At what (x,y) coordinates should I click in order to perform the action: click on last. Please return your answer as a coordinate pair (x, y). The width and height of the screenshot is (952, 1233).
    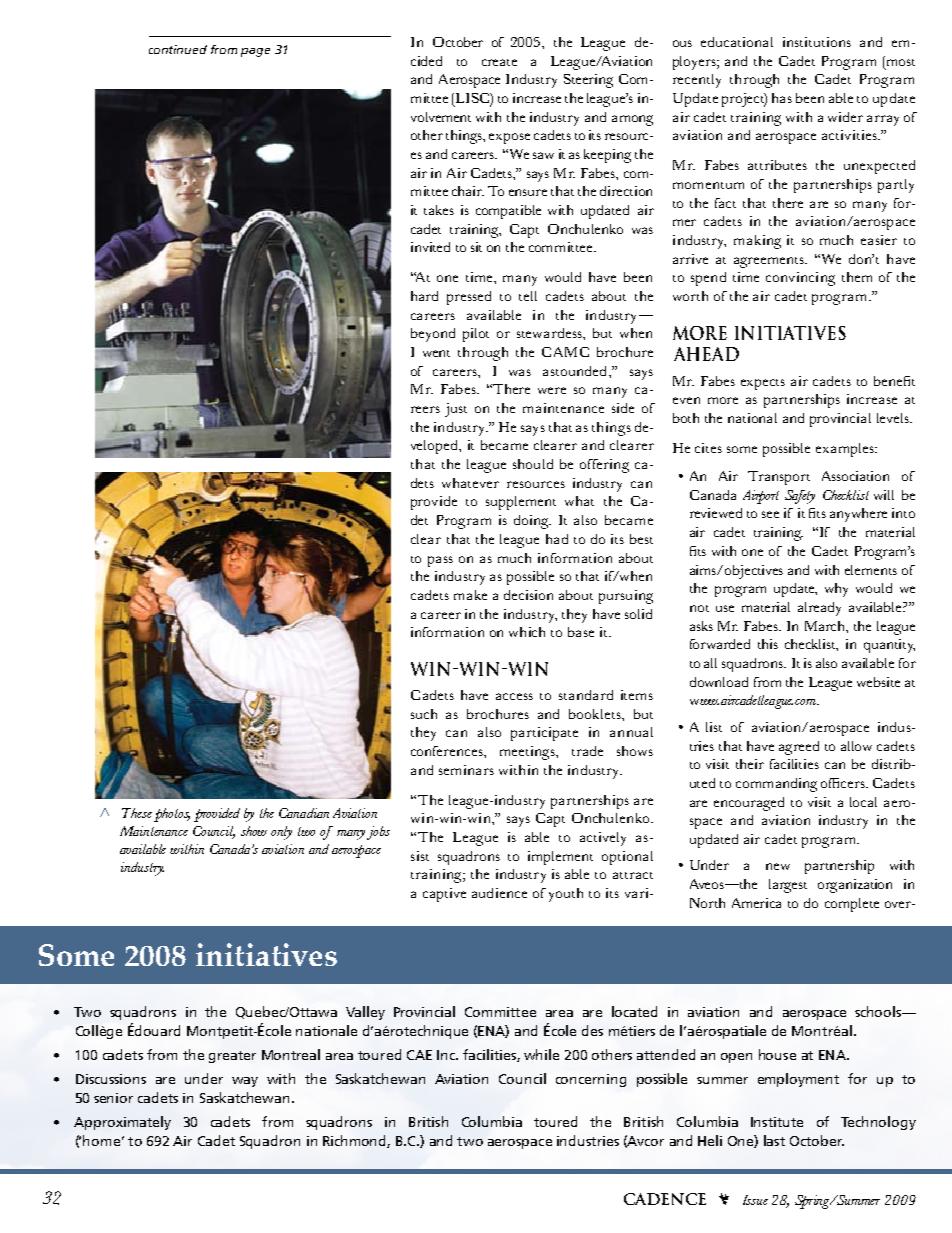
    Looking at the image, I should click on (774, 1140).
